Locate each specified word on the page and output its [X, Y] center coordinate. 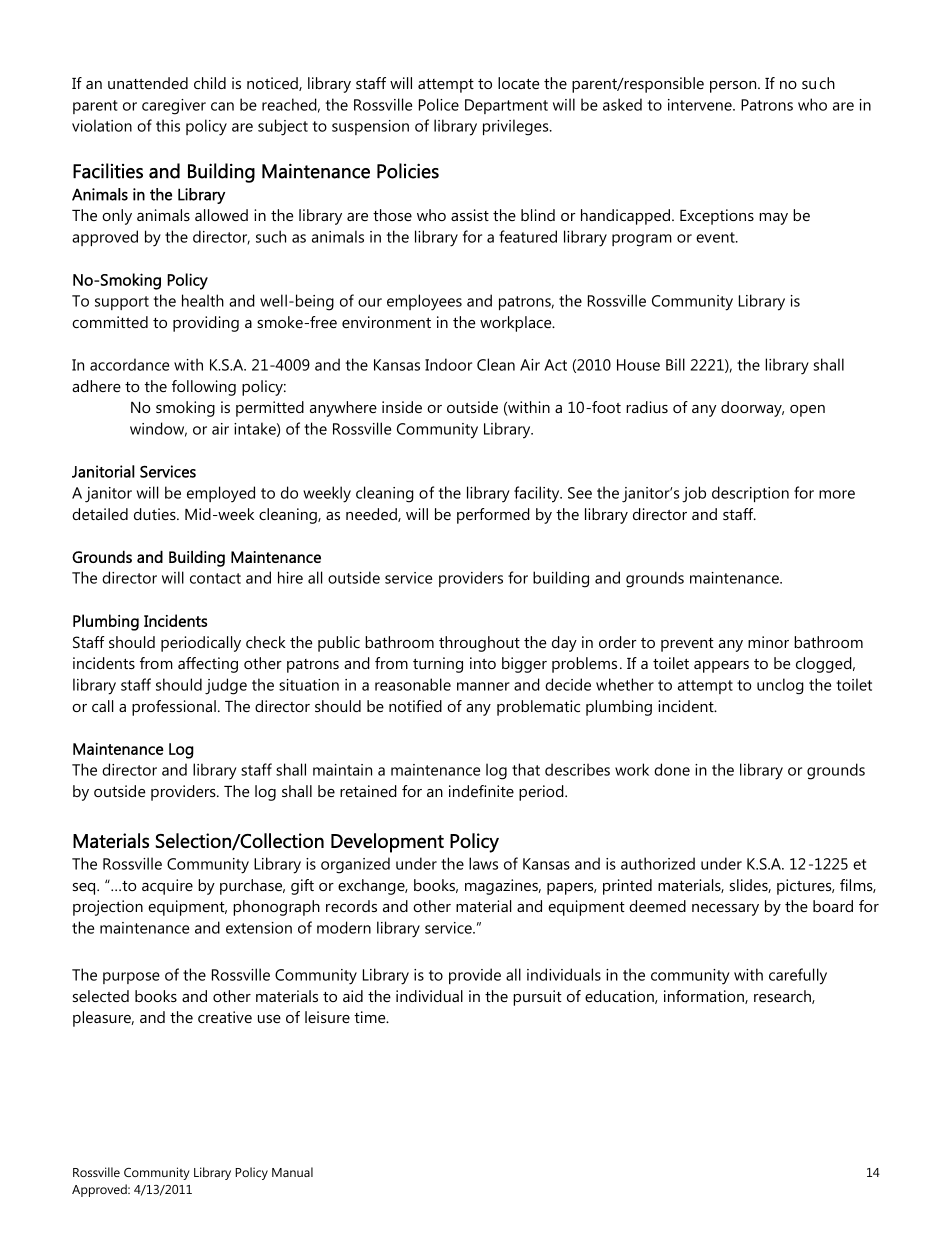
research [783, 997]
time [371, 1017]
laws [483, 863]
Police [439, 104]
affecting [208, 665]
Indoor [448, 364]
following [204, 388]
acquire [167, 887]
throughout [479, 644]
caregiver [174, 107]
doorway [752, 409]
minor [768, 642]
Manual [292, 1172]
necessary [725, 910]
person [734, 87]
